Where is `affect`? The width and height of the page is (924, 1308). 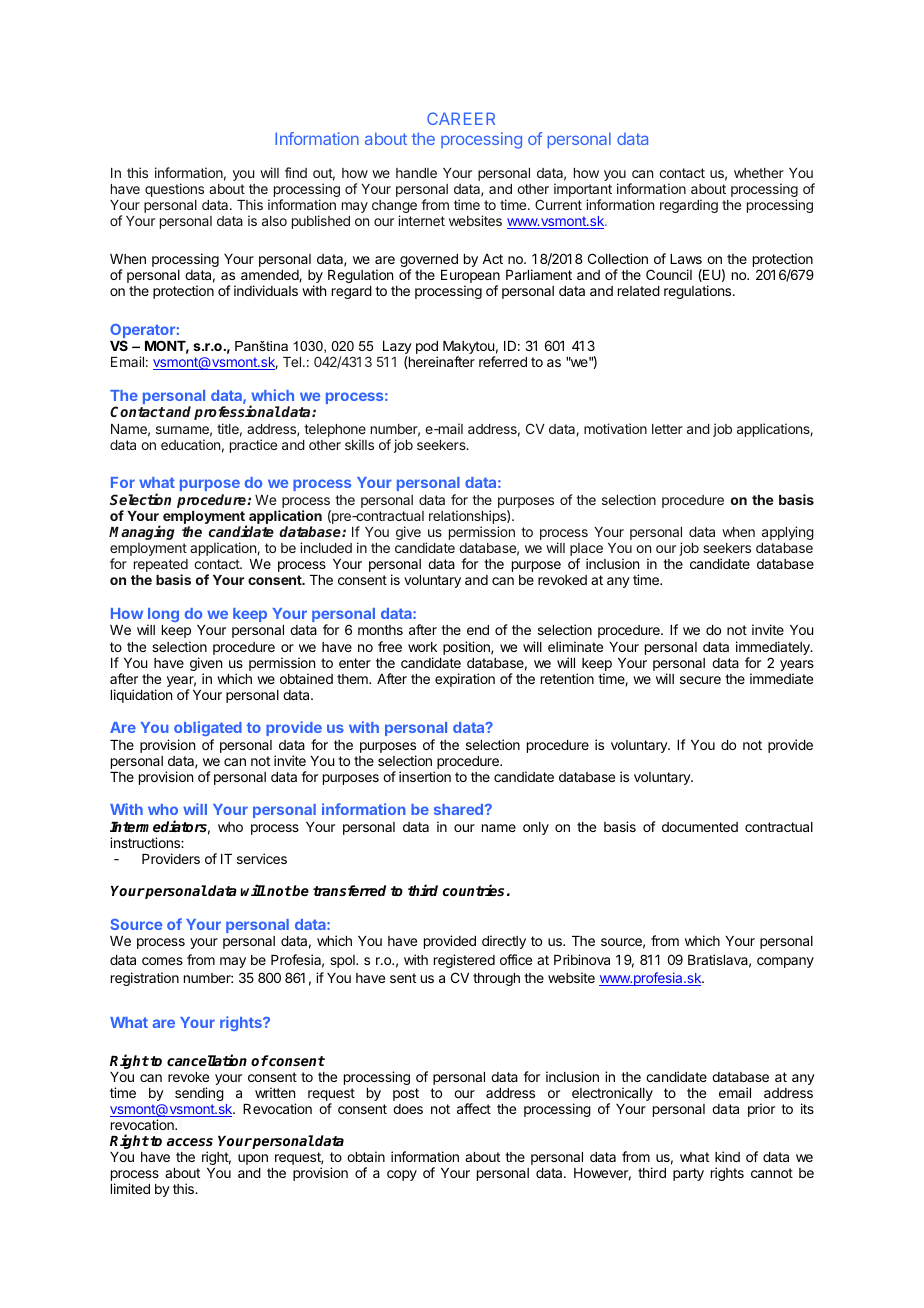
affect is located at coordinates (474, 1108).
